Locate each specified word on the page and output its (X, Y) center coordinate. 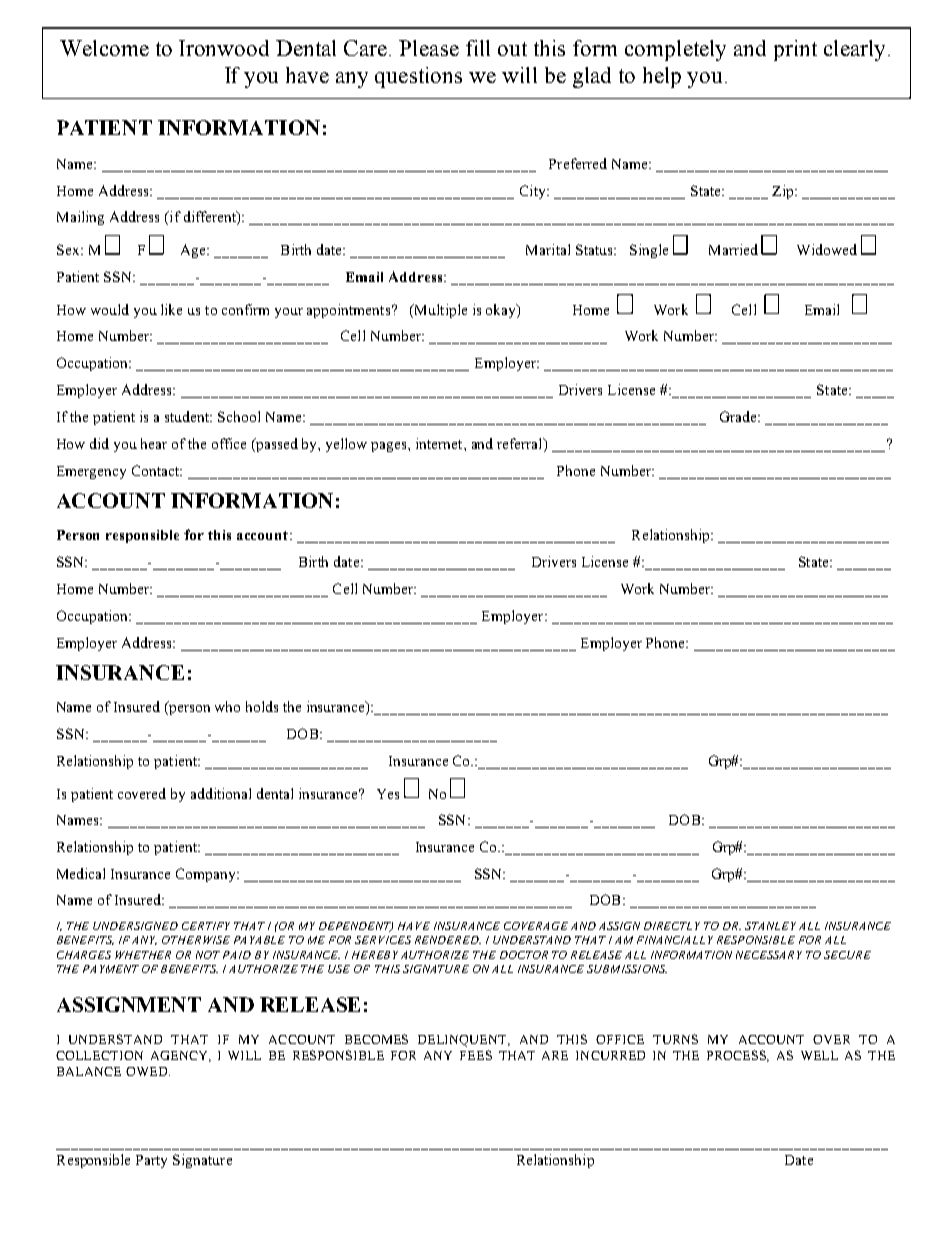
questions (418, 77)
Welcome (104, 48)
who (227, 706)
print (795, 50)
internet (440, 443)
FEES (476, 1055)
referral (521, 445)
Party (151, 1161)
